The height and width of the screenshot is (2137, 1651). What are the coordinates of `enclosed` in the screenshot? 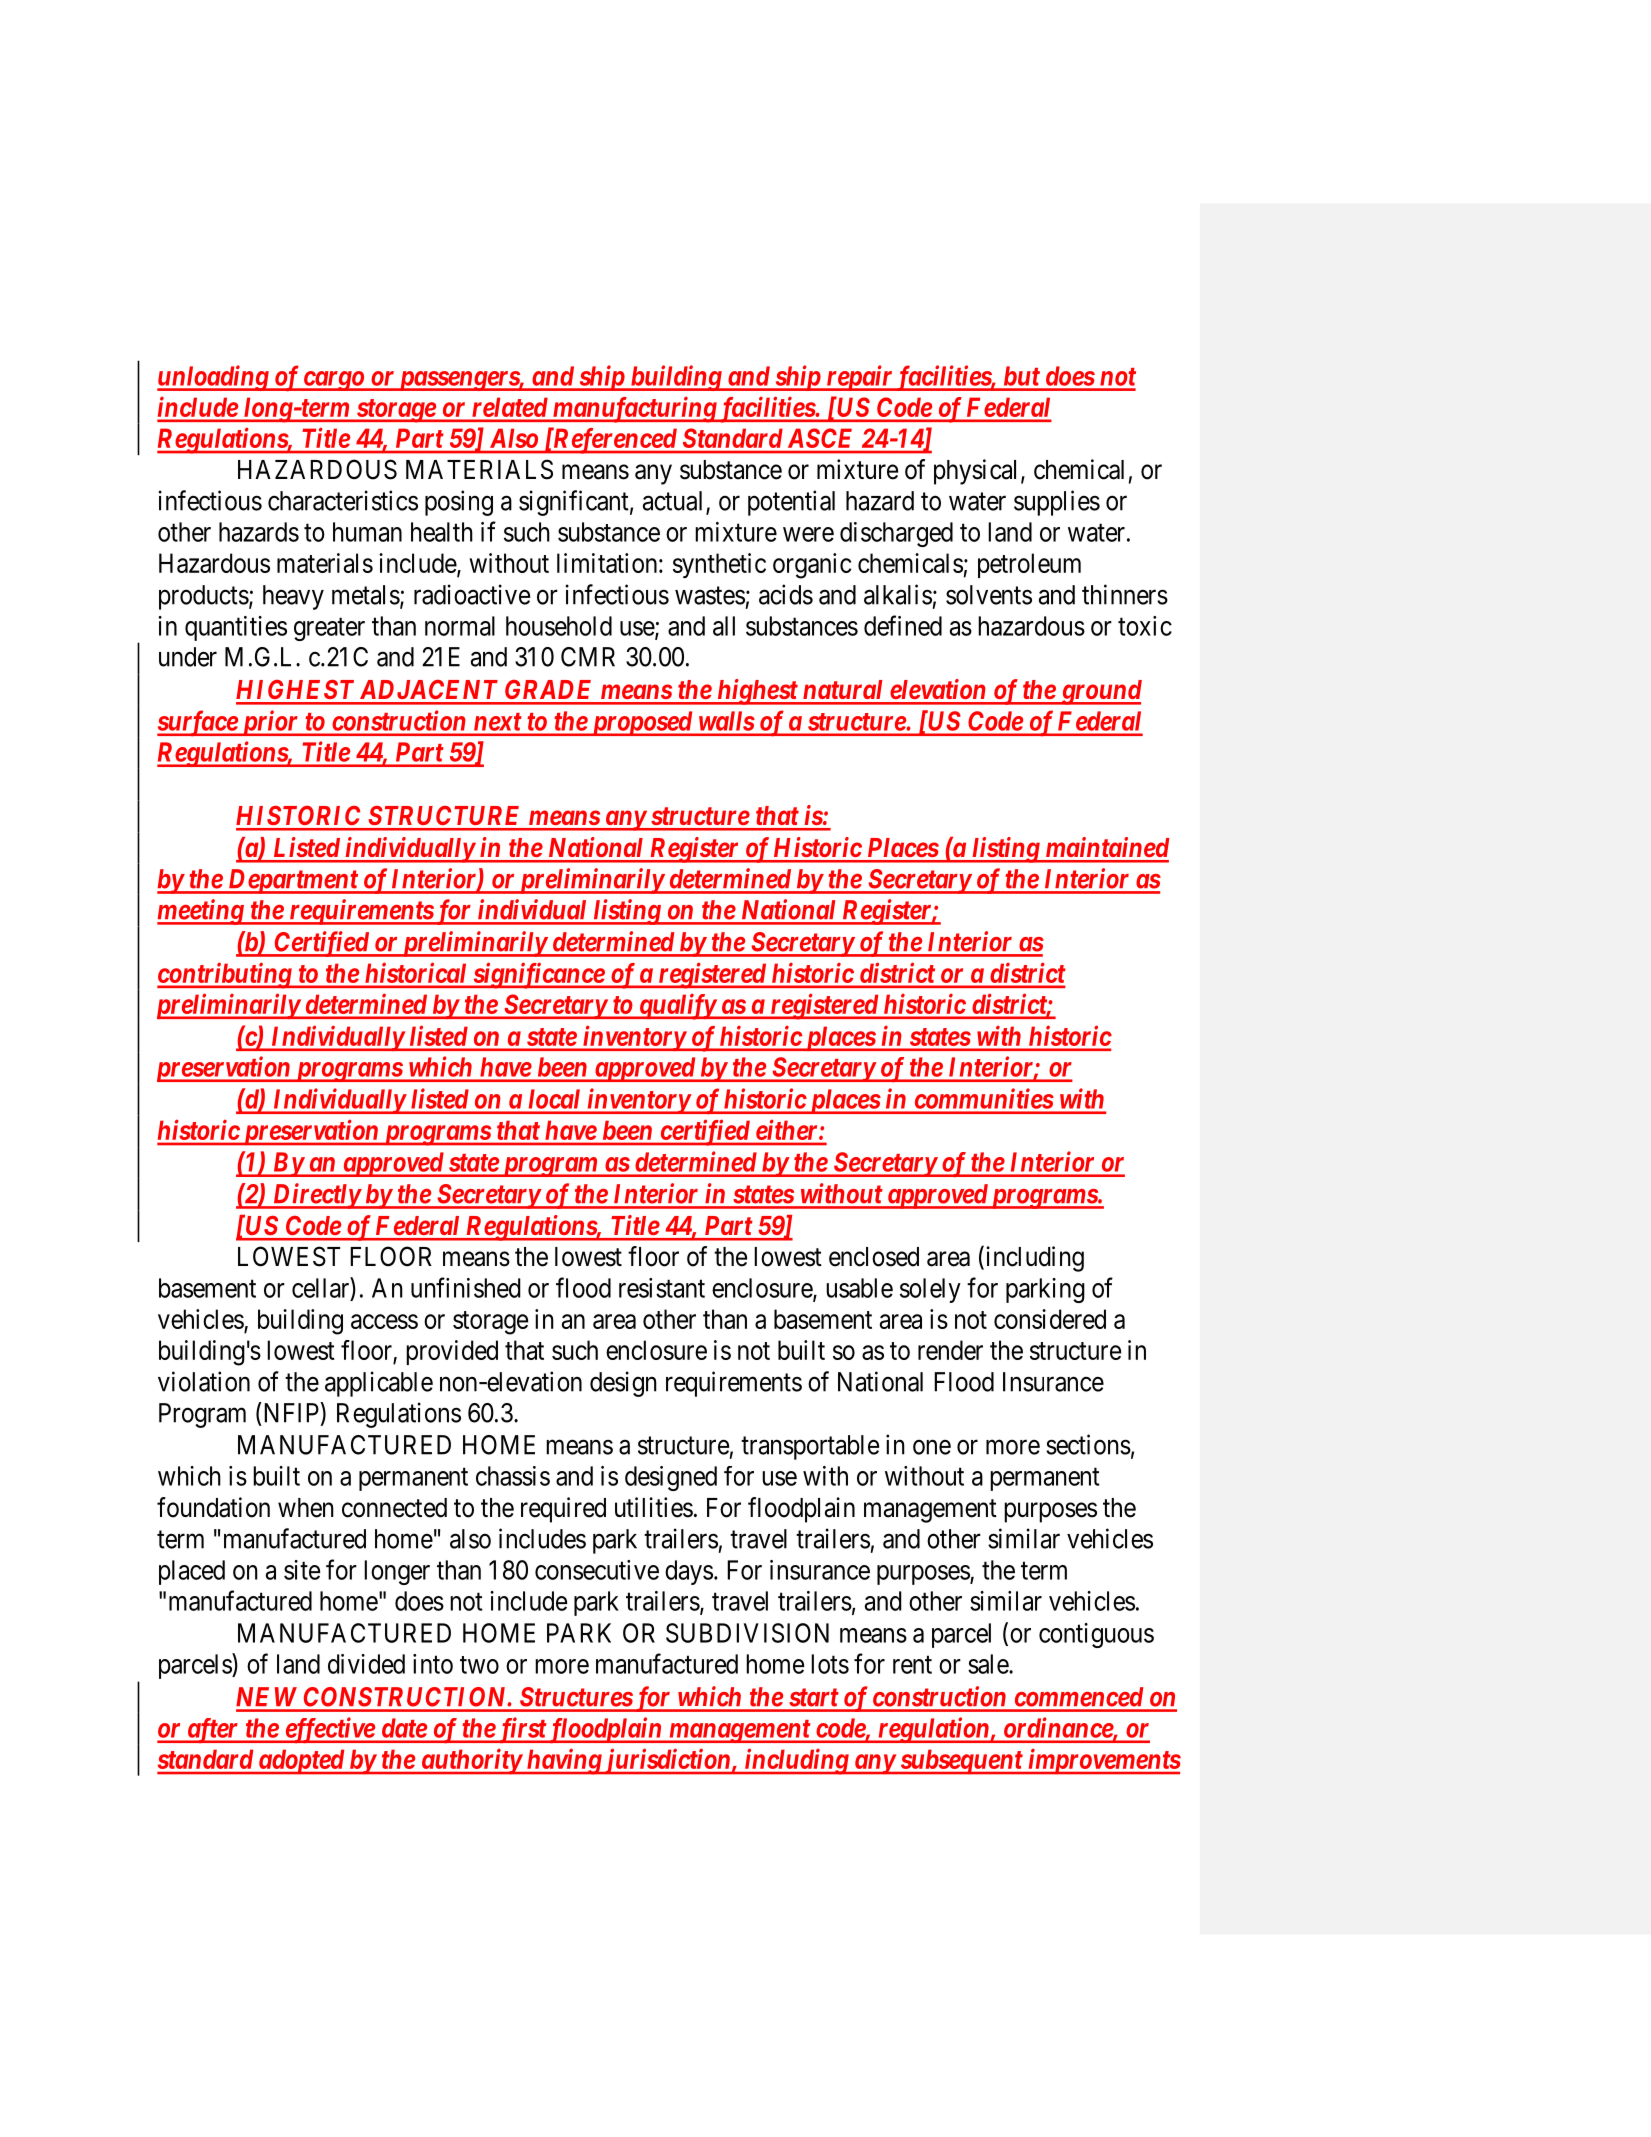 It's located at (874, 1257).
